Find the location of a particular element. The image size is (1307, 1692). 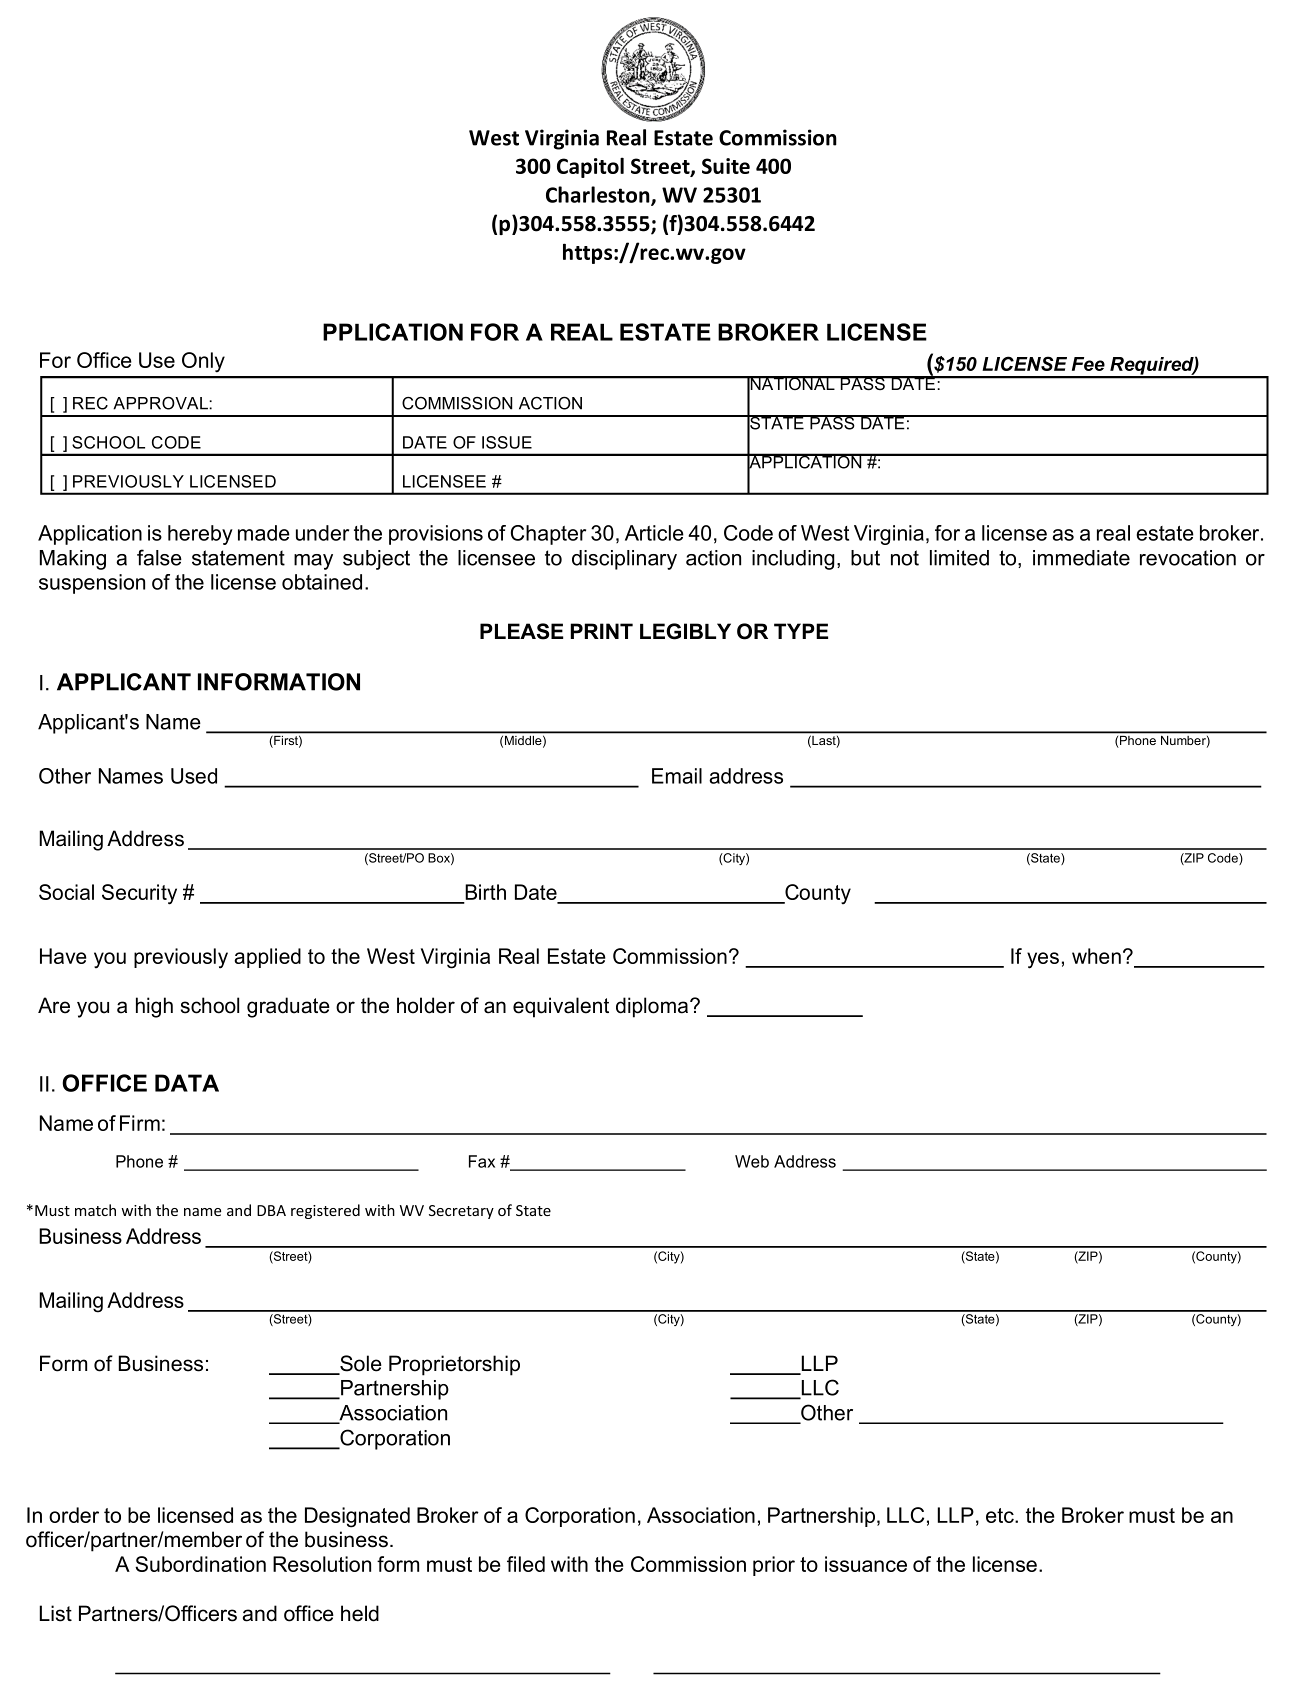

Fee is located at coordinates (1088, 364).
